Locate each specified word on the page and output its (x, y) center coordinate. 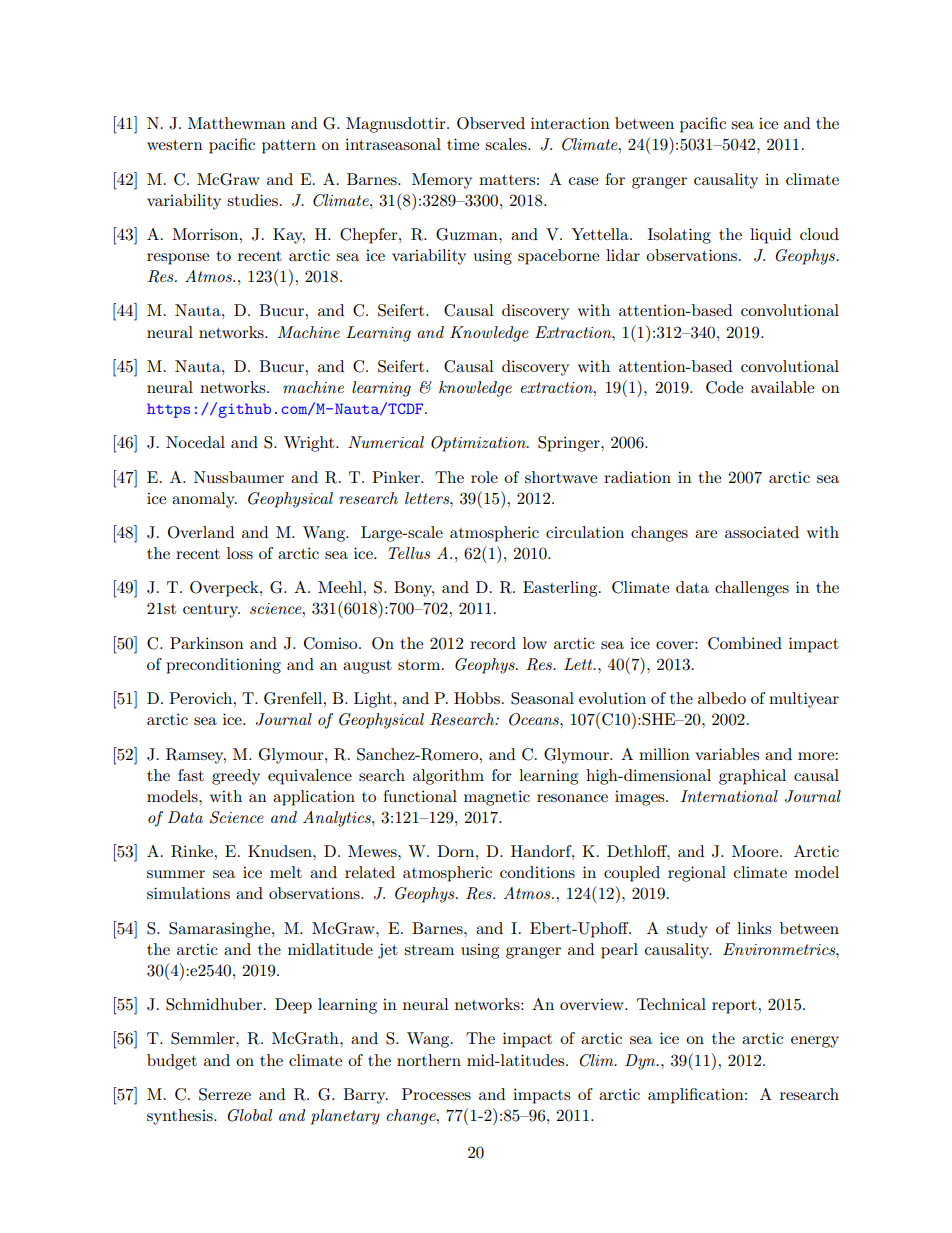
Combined (745, 643)
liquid (770, 236)
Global (249, 1115)
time (463, 144)
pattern (289, 147)
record (493, 643)
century (211, 611)
